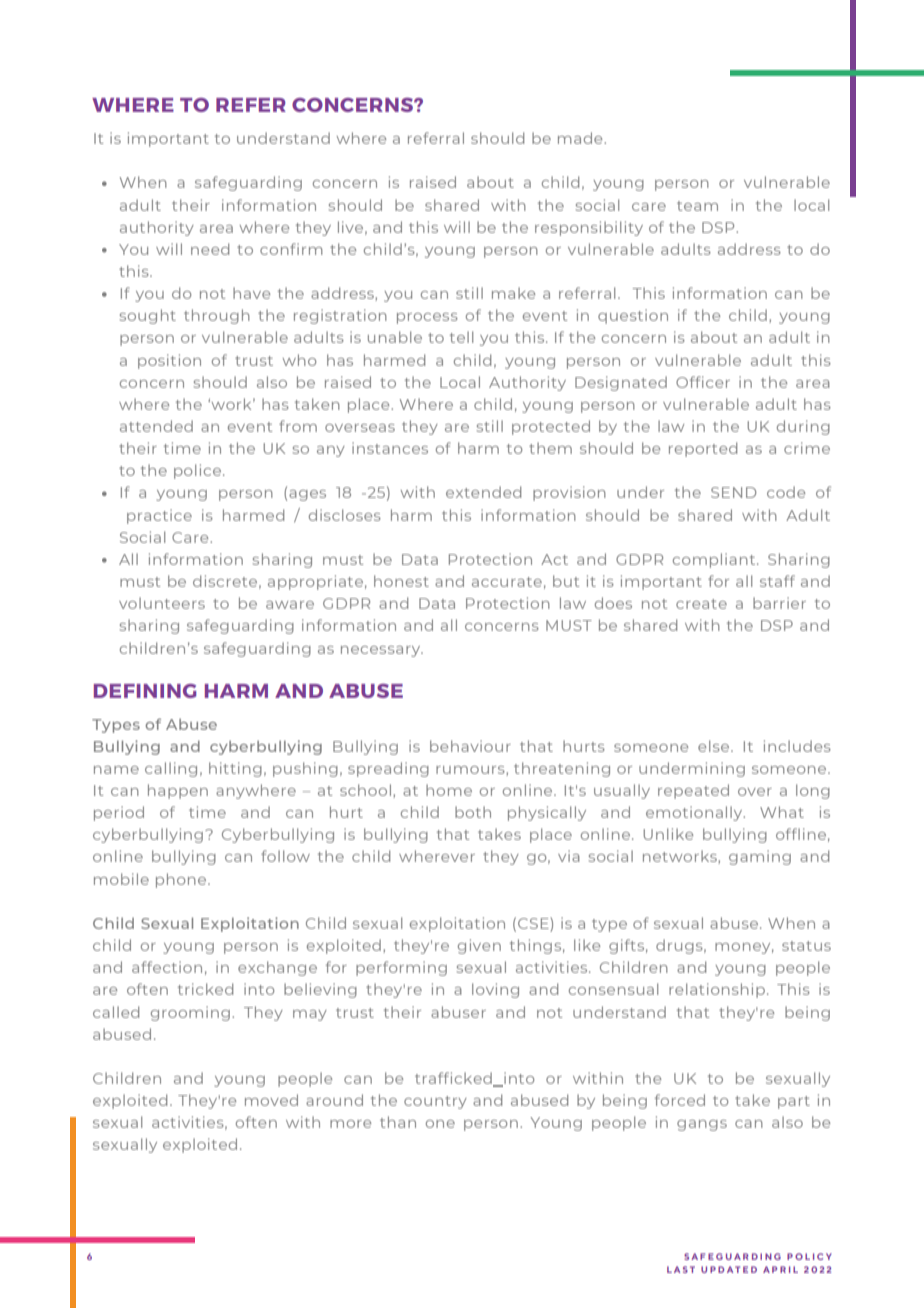 The width and height of the screenshot is (924, 1308). I want to click on create, so click(701, 604).
